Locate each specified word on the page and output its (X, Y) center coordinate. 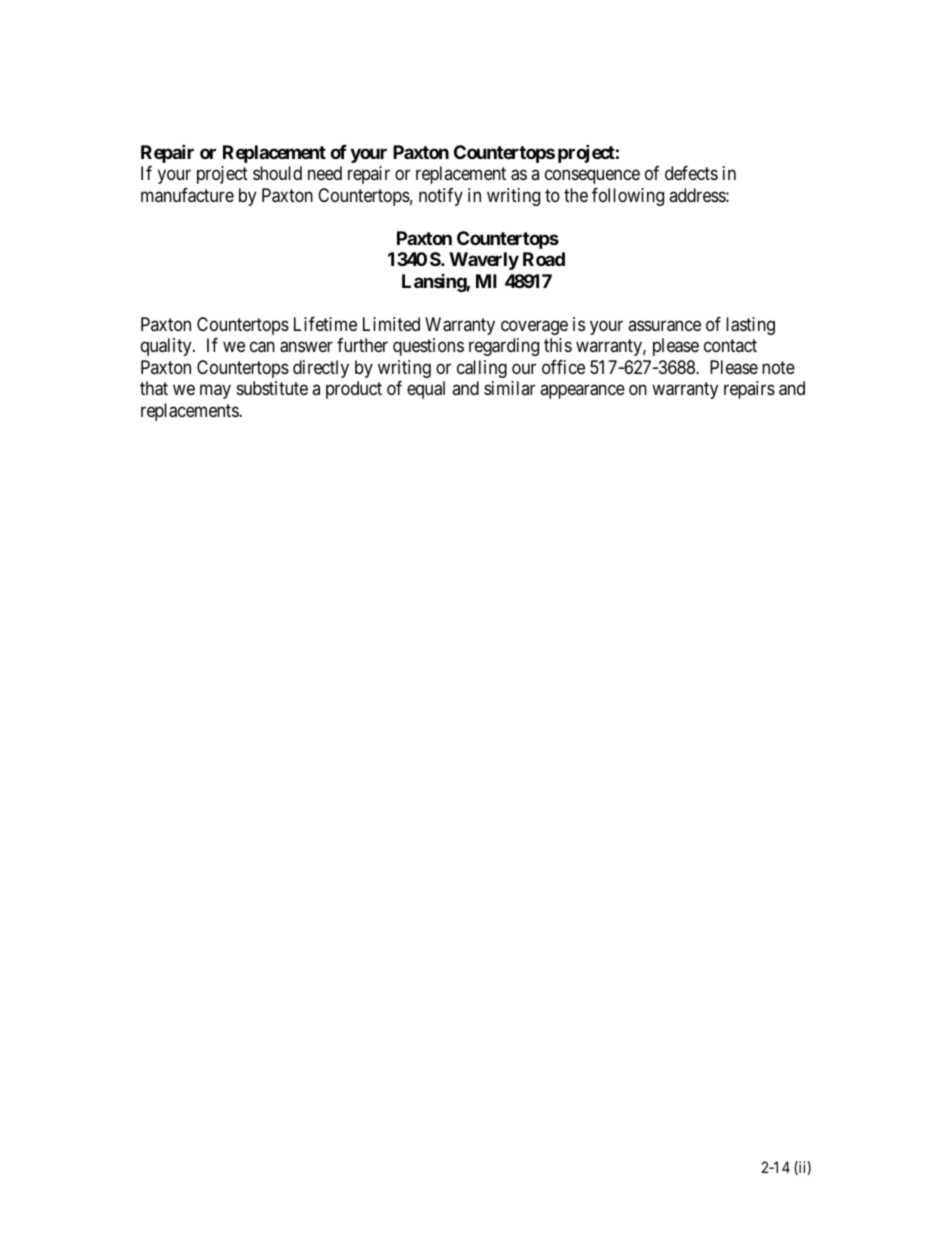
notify (441, 197)
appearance (582, 392)
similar (509, 388)
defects (691, 173)
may (215, 392)
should (277, 173)
